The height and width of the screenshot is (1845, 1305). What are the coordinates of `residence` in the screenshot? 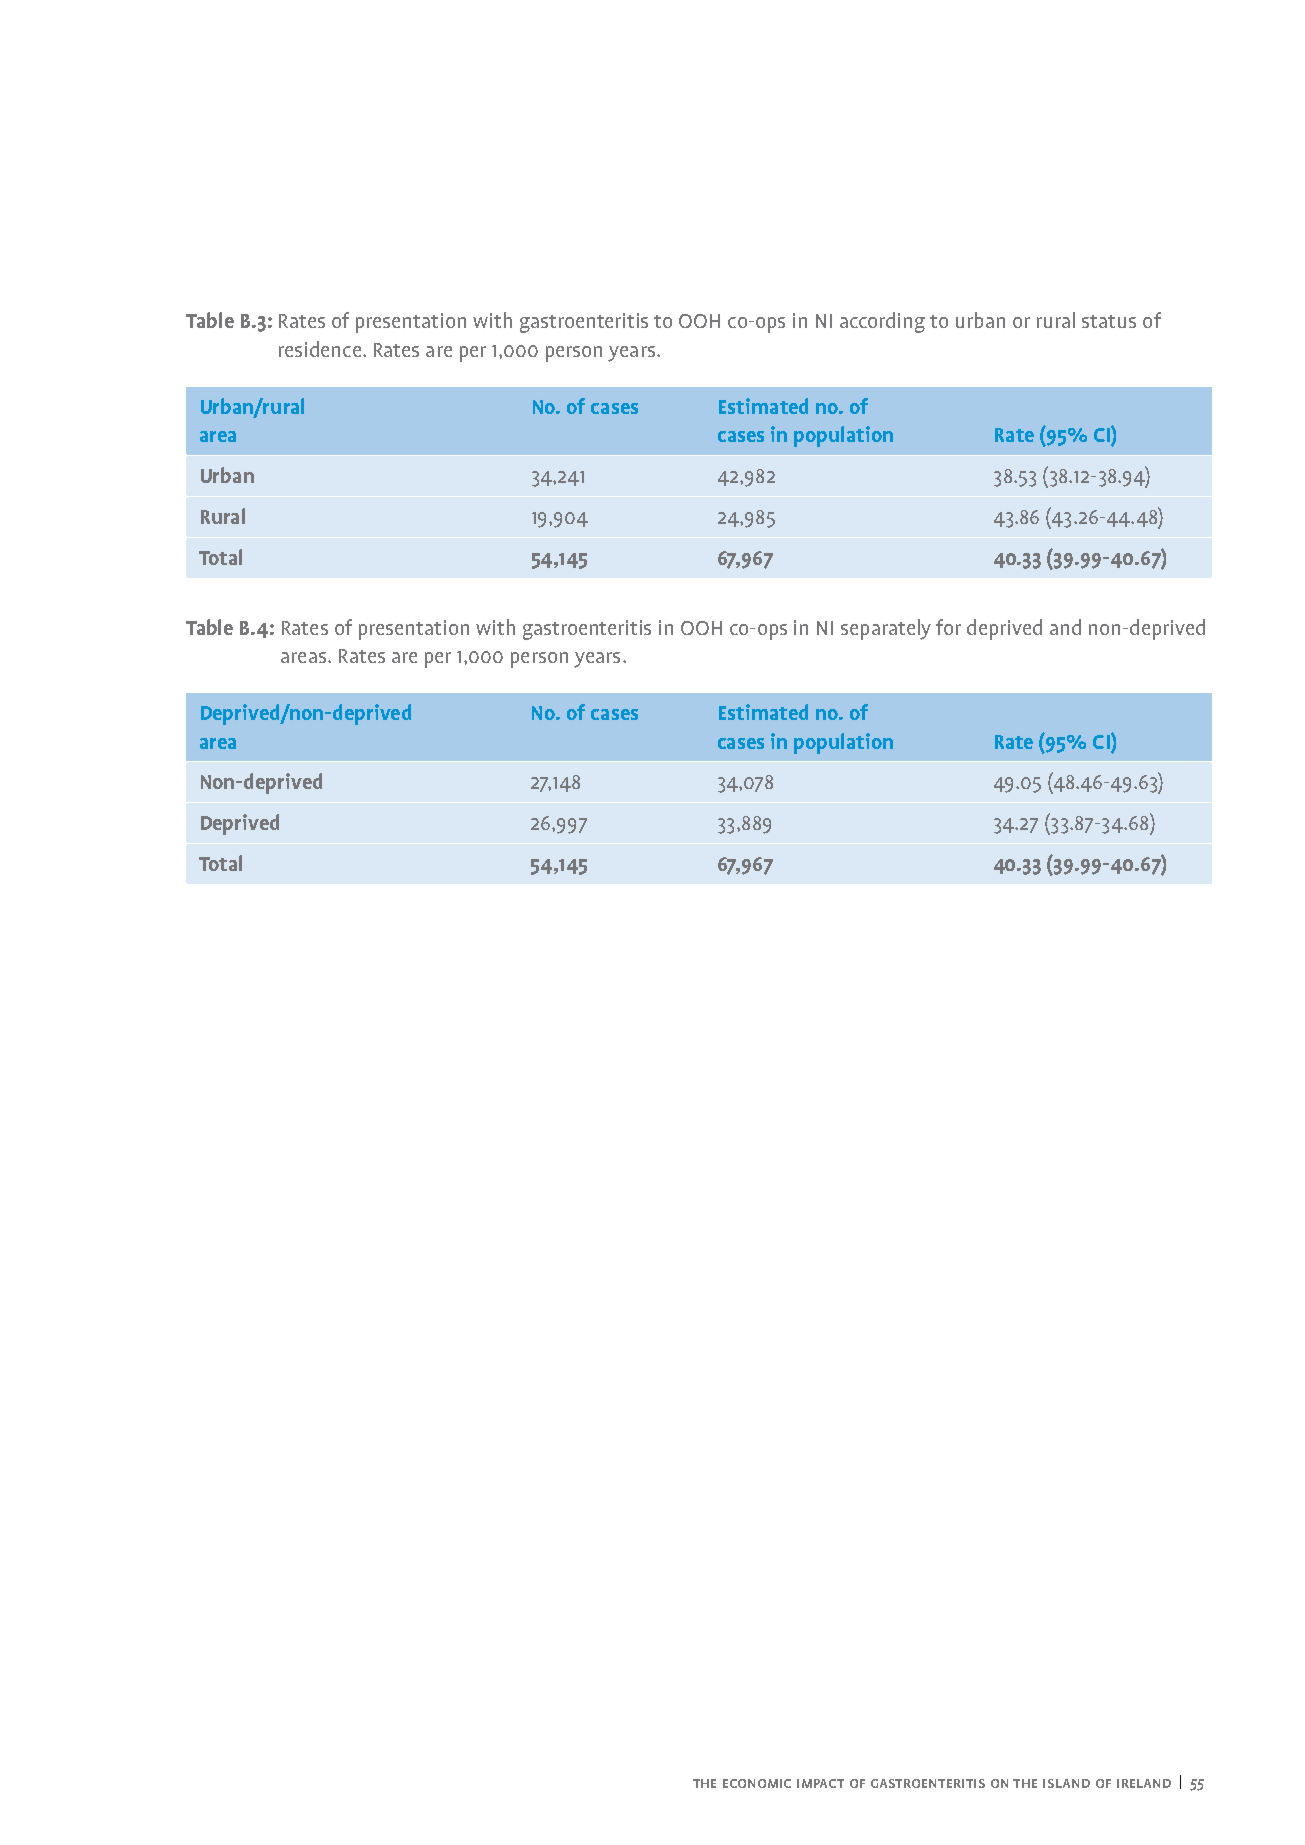 It's located at (320, 349).
